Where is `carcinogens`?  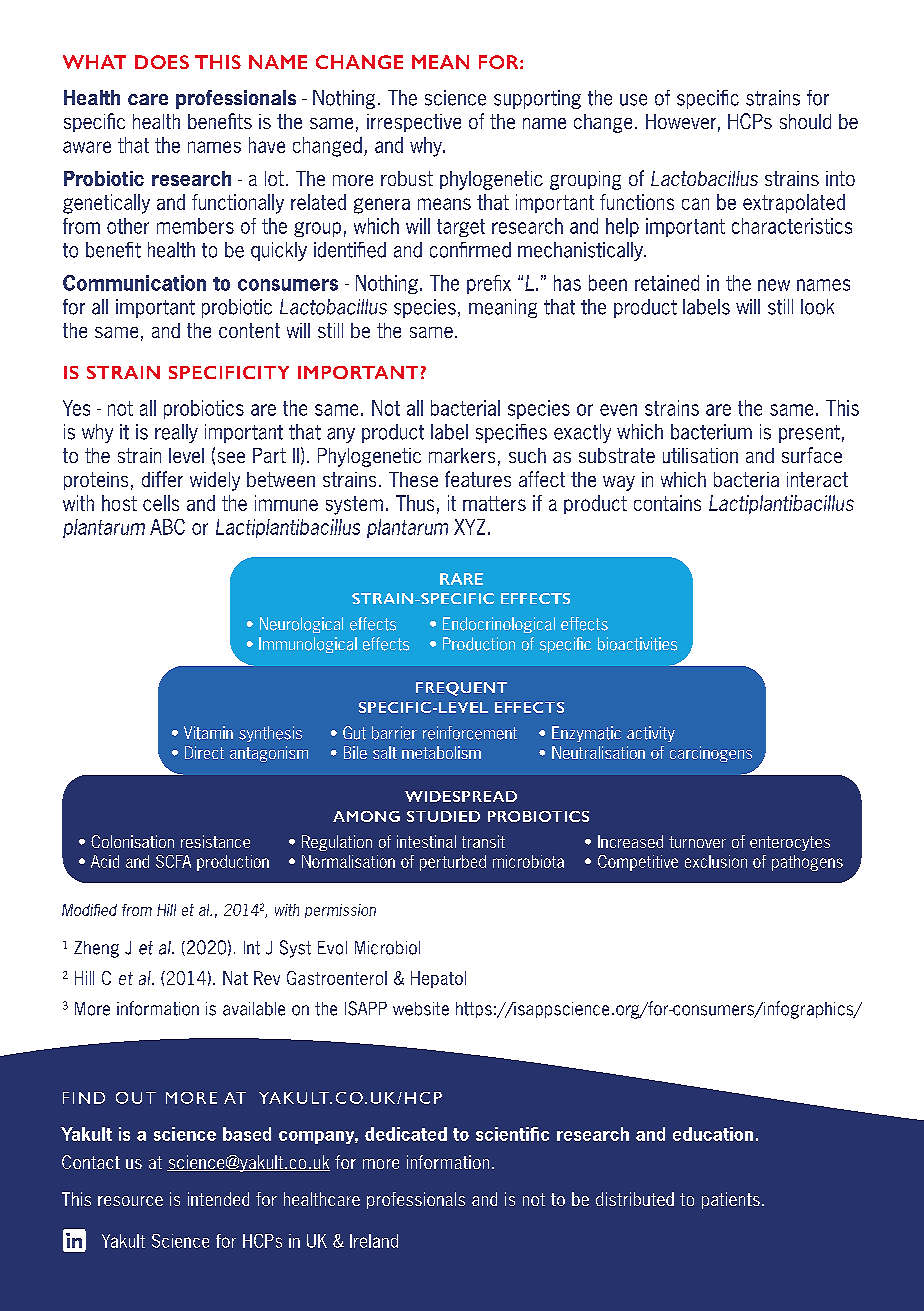
carcinogens is located at coordinates (711, 754).
